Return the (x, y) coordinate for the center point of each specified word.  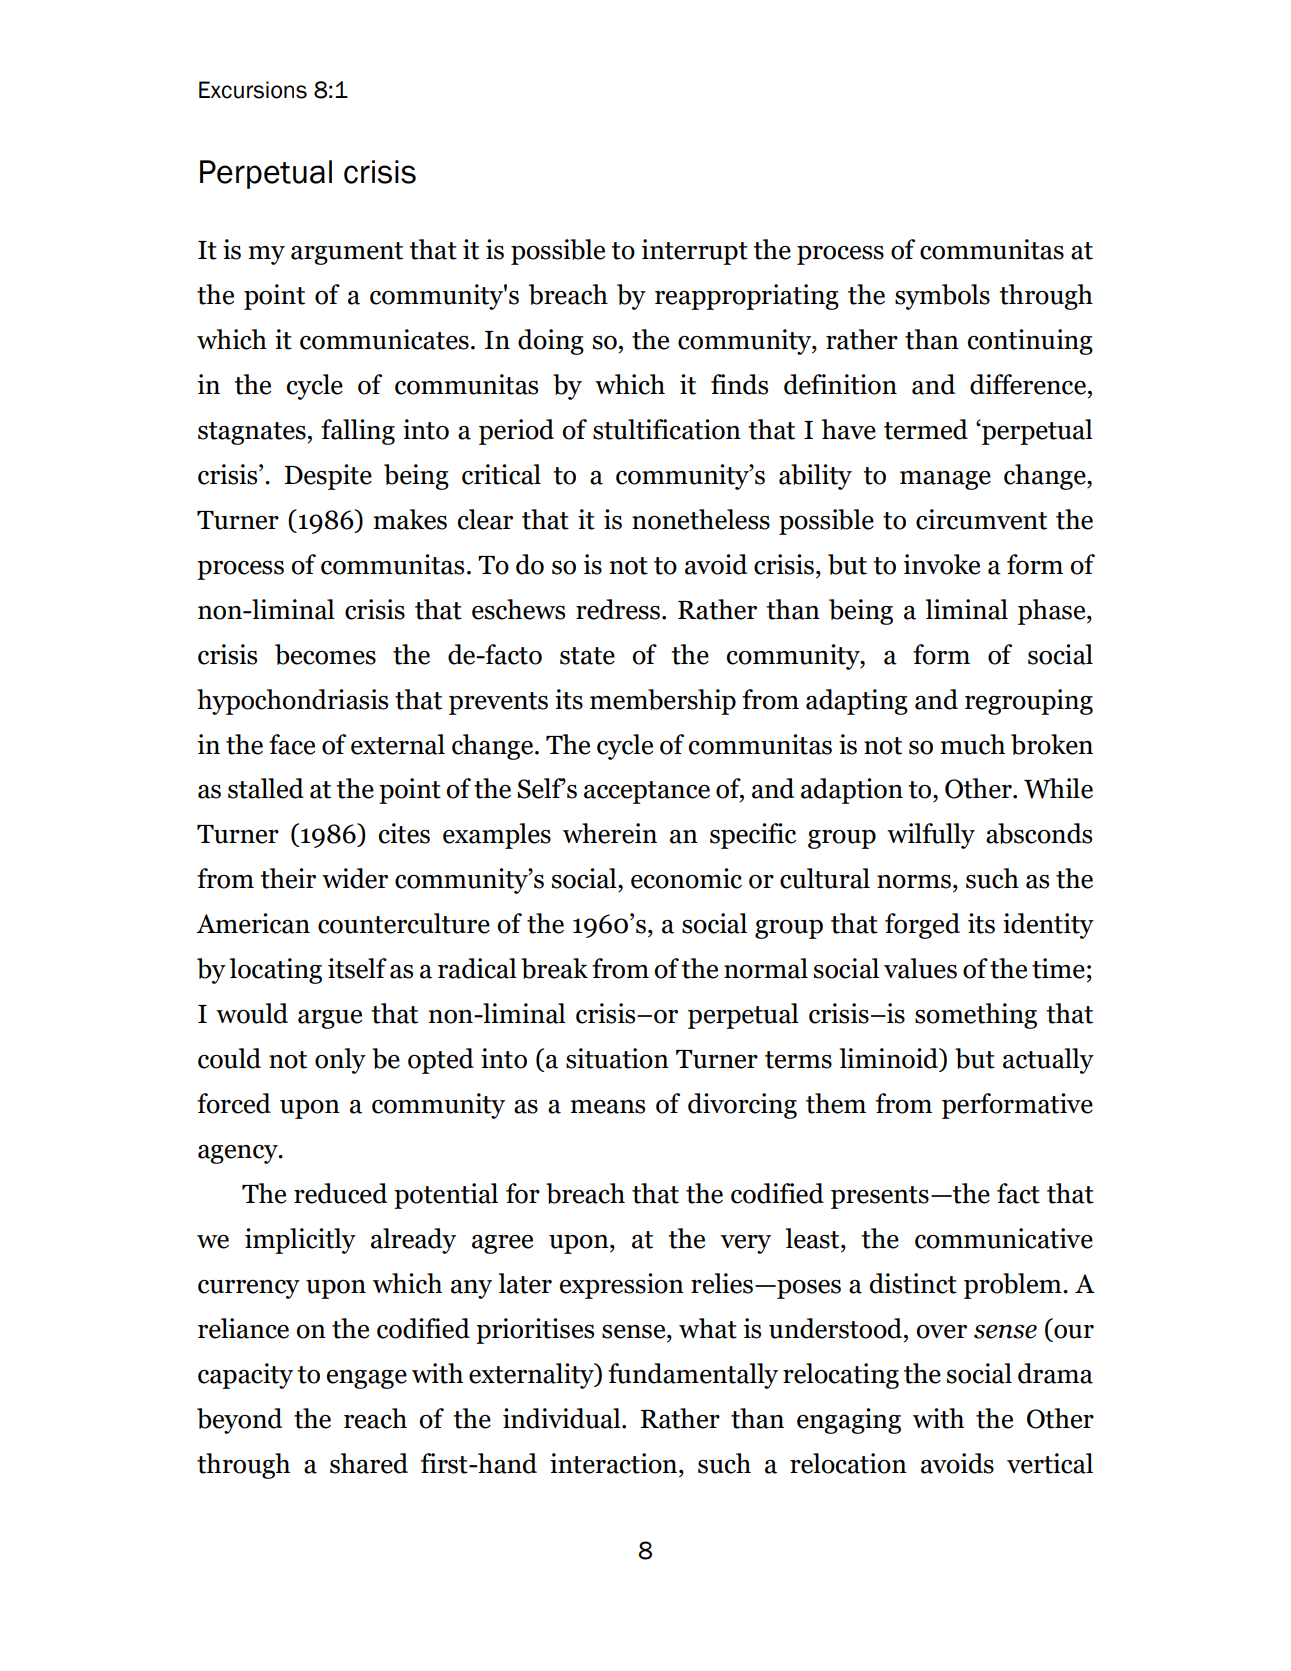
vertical (1050, 1463)
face (292, 744)
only (340, 1061)
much (973, 744)
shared (369, 1463)
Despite (328, 477)
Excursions (253, 90)
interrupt (695, 252)
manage (945, 480)
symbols (942, 297)
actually (1048, 1061)
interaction (615, 1463)
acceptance (647, 792)
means (608, 1107)
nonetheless (701, 519)
